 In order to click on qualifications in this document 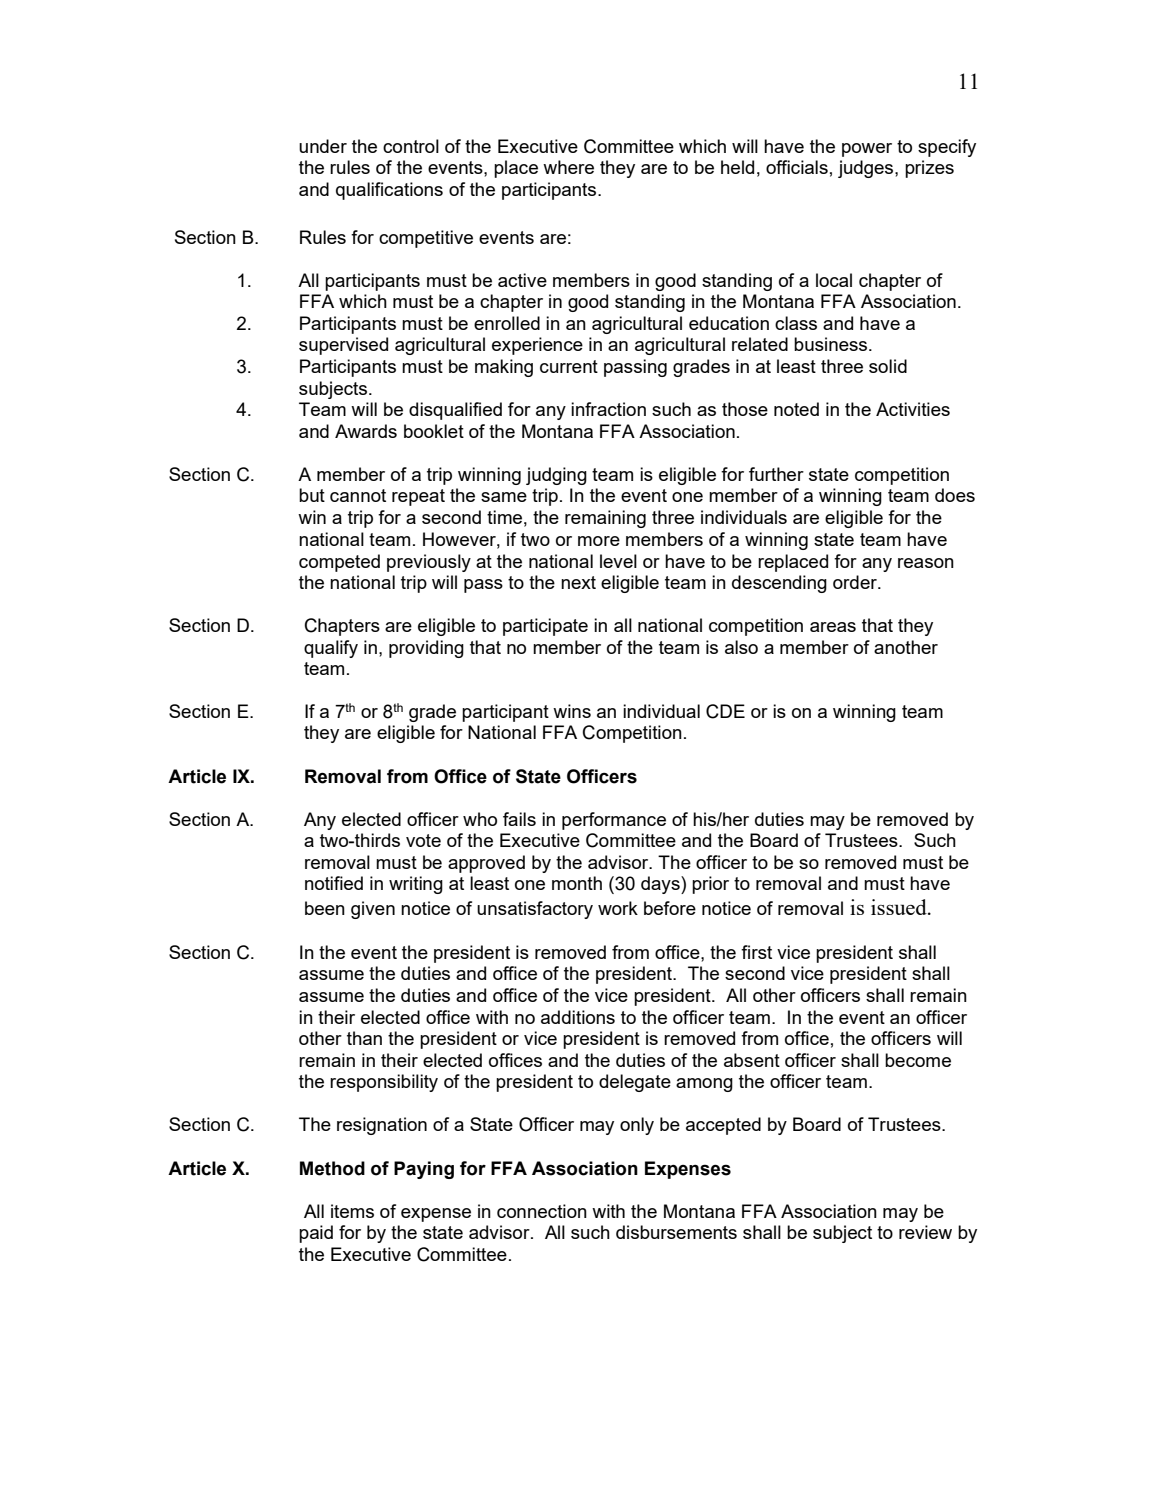, I will do `click(389, 191)`.
